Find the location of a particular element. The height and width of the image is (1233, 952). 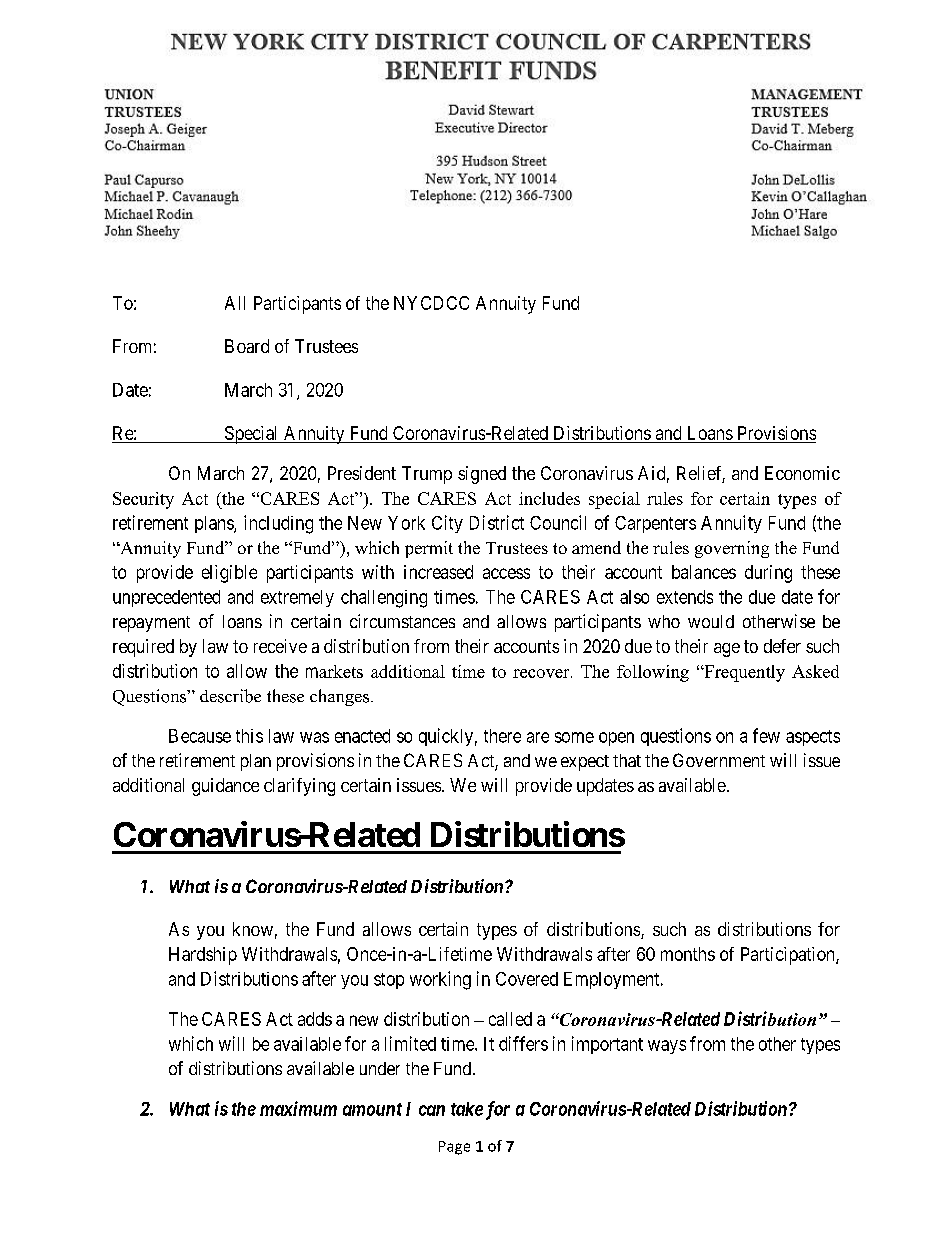

there is located at coordinates (502, 736).
